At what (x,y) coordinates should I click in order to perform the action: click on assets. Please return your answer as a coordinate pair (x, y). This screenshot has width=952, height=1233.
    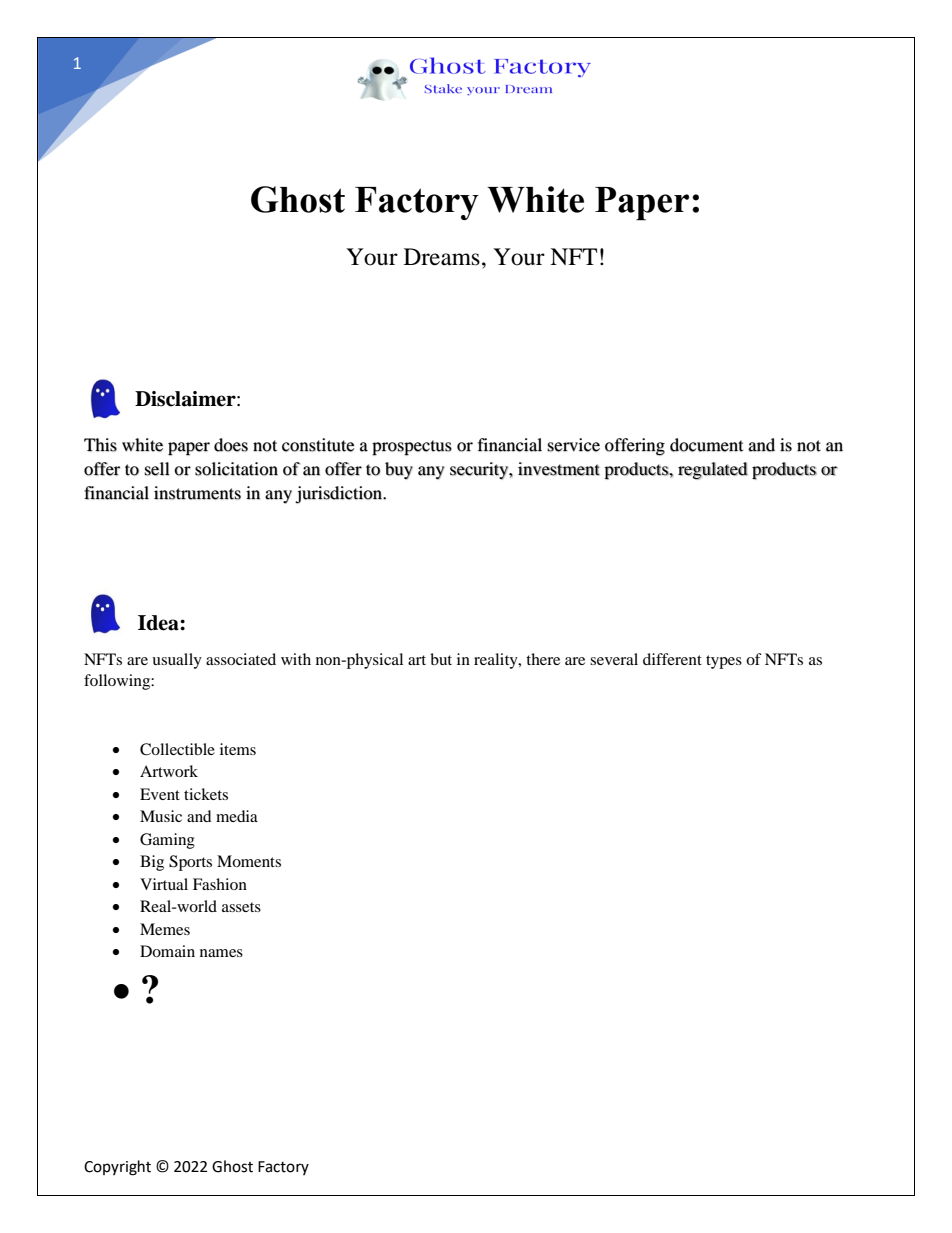
    Looking at the image, I should click on (241, 907).
